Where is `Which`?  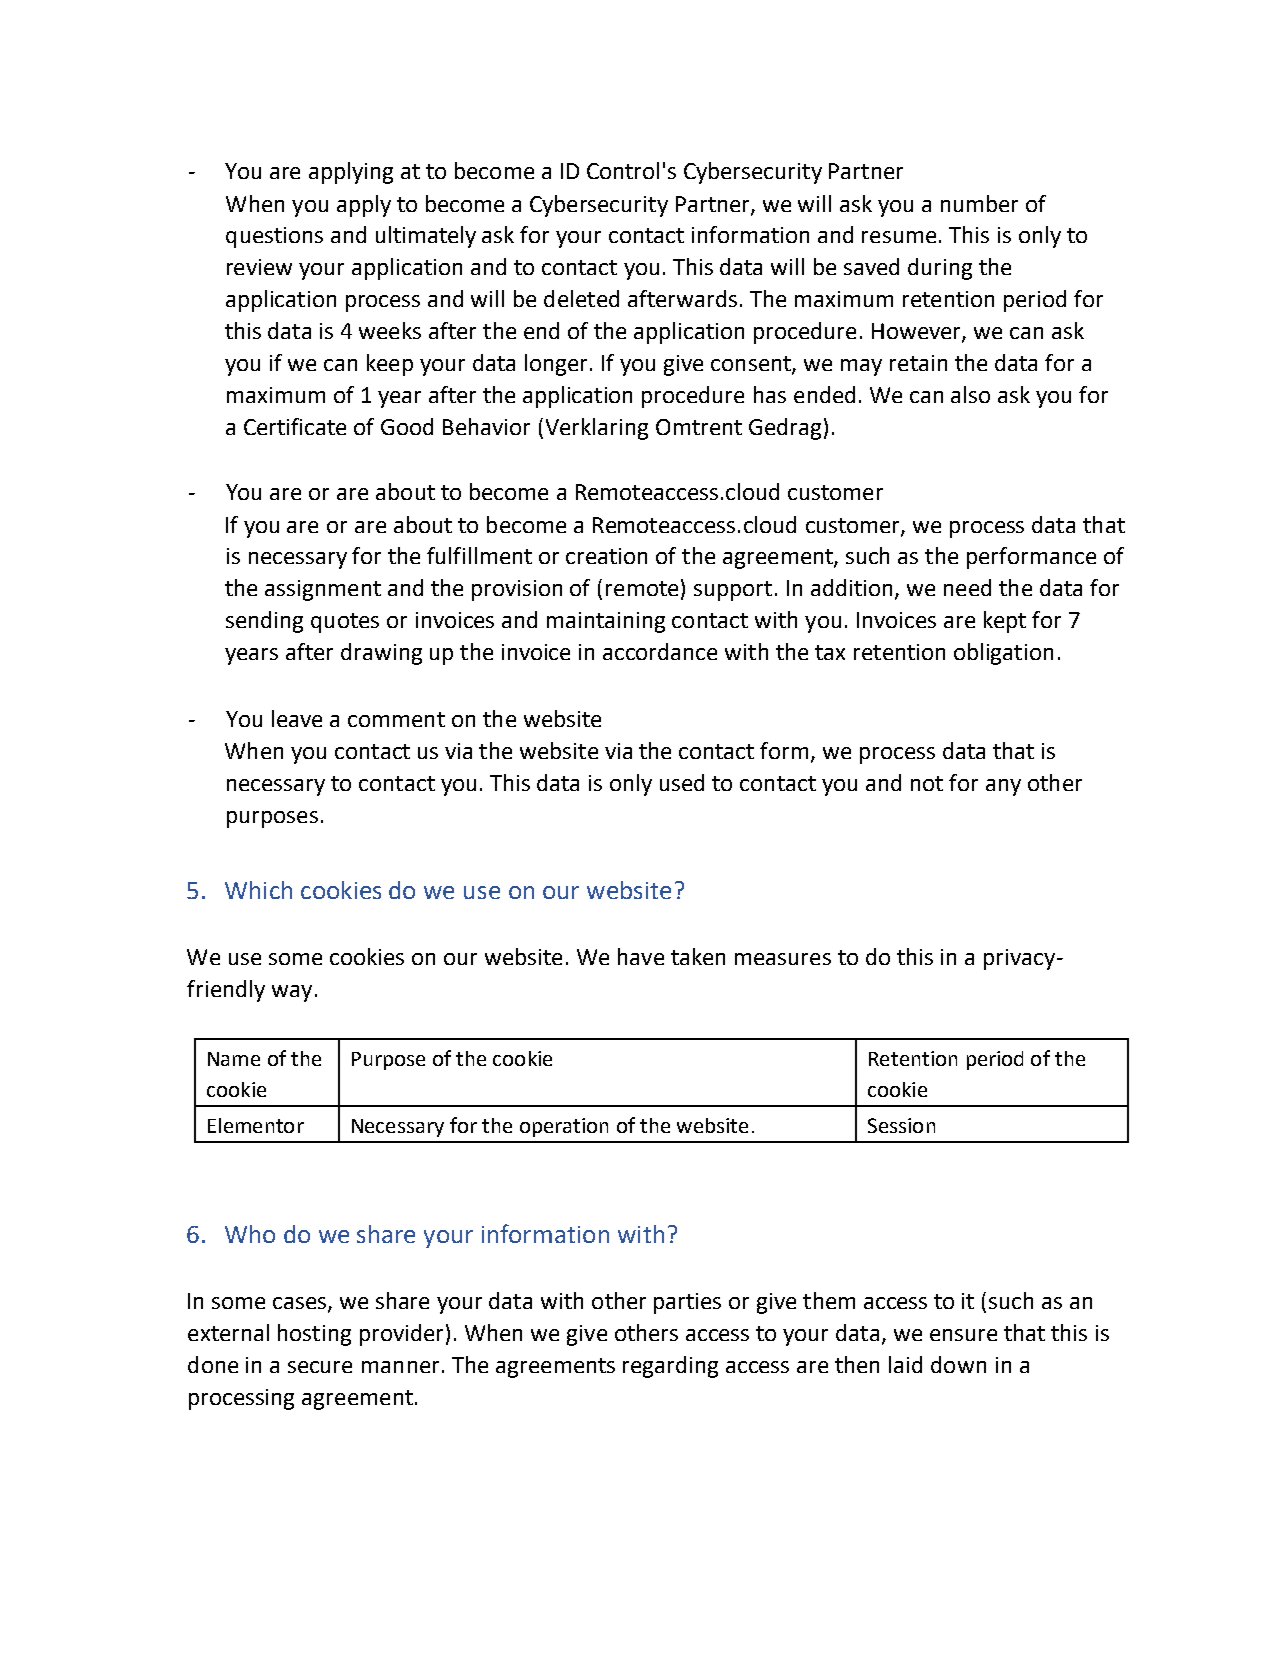
Which is located at coordinates (258, 890).
